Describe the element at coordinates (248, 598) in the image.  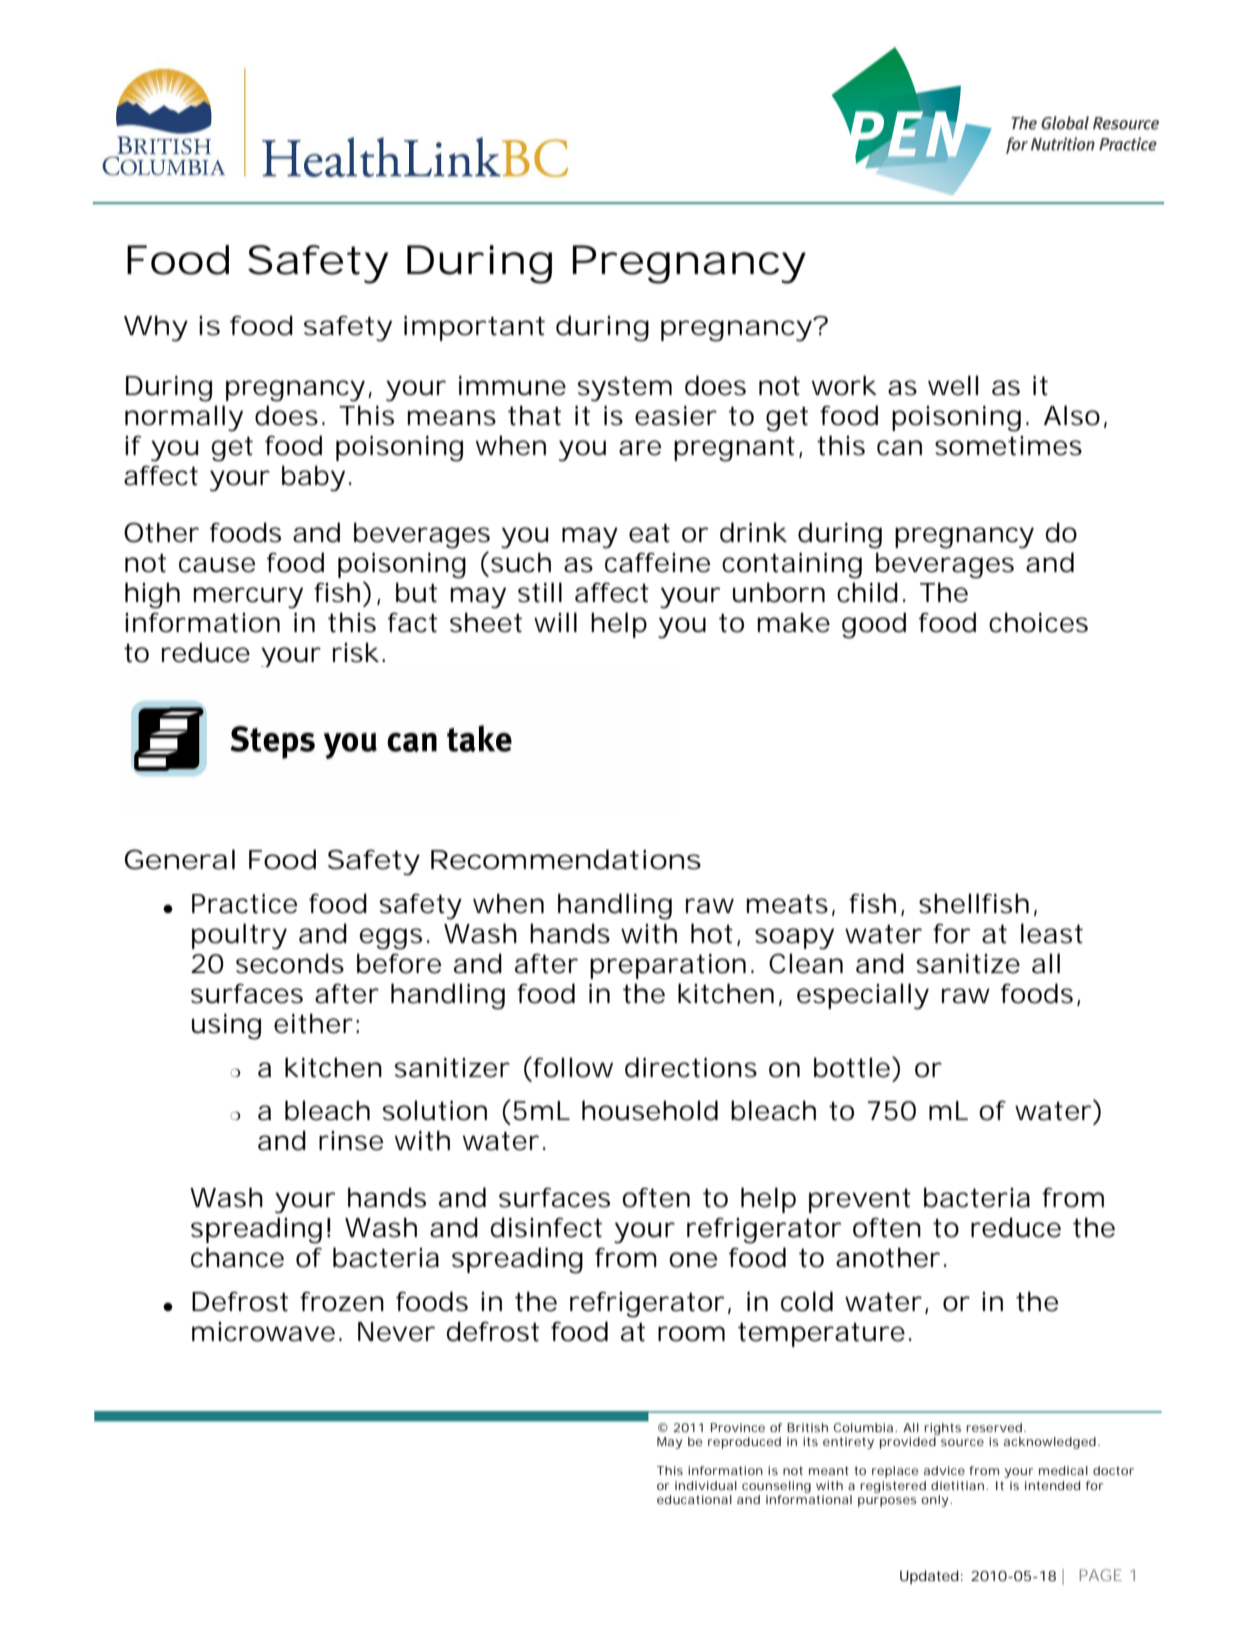
I see `mercury` at that location.
